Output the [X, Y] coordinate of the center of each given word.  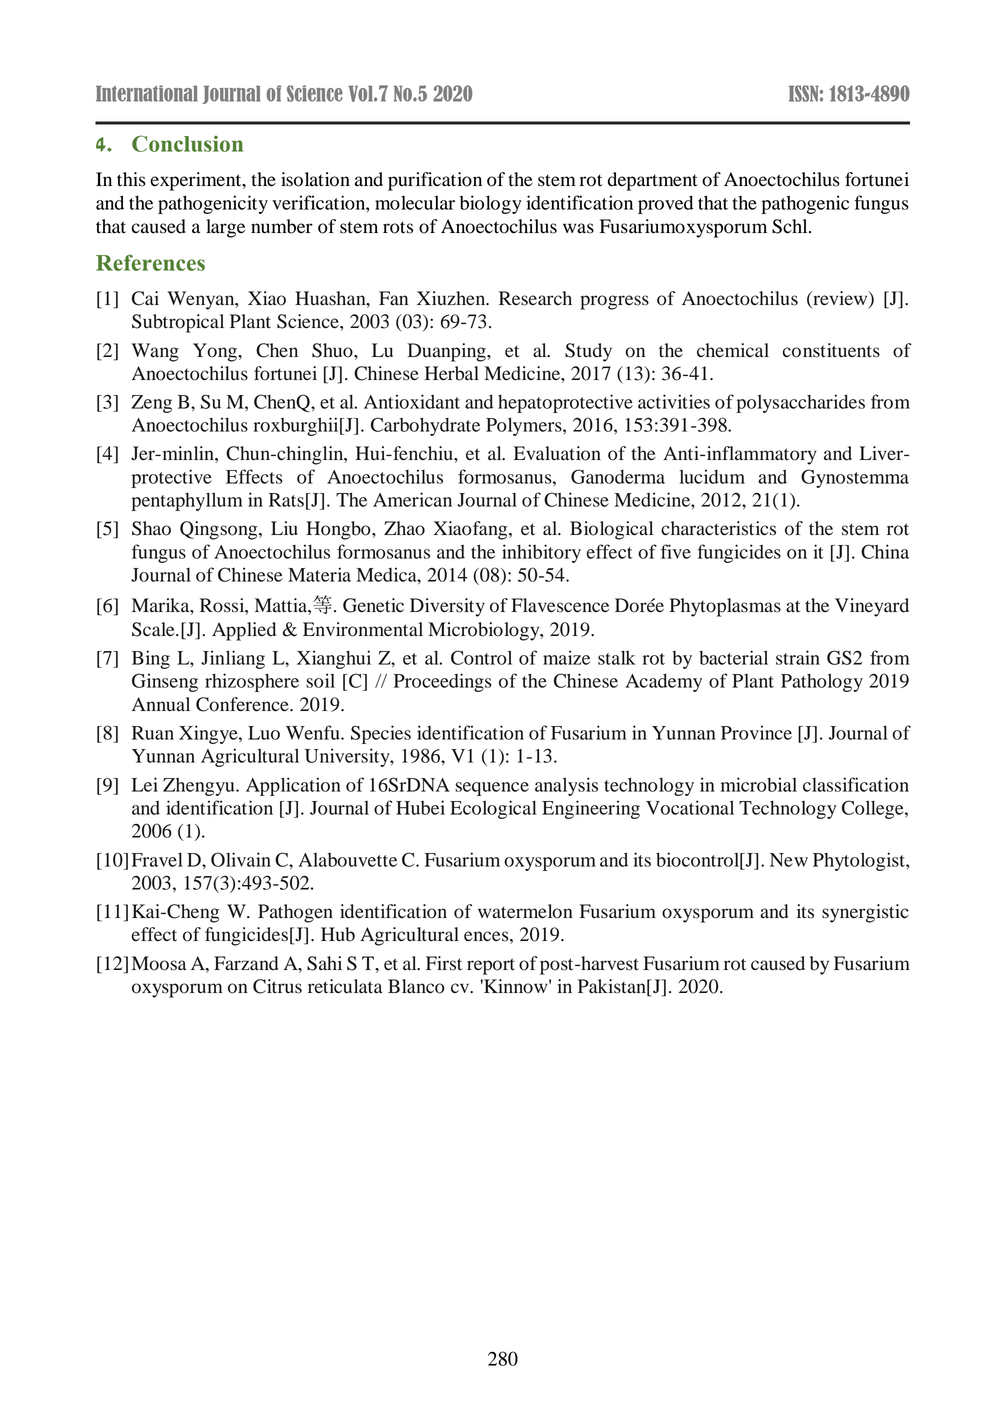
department [653, 181]
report [491, 966]
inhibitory [541, 553]
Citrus [277, 986]
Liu [284, 528]
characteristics [718, 528]
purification [435, 181]
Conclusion [187, 143]
